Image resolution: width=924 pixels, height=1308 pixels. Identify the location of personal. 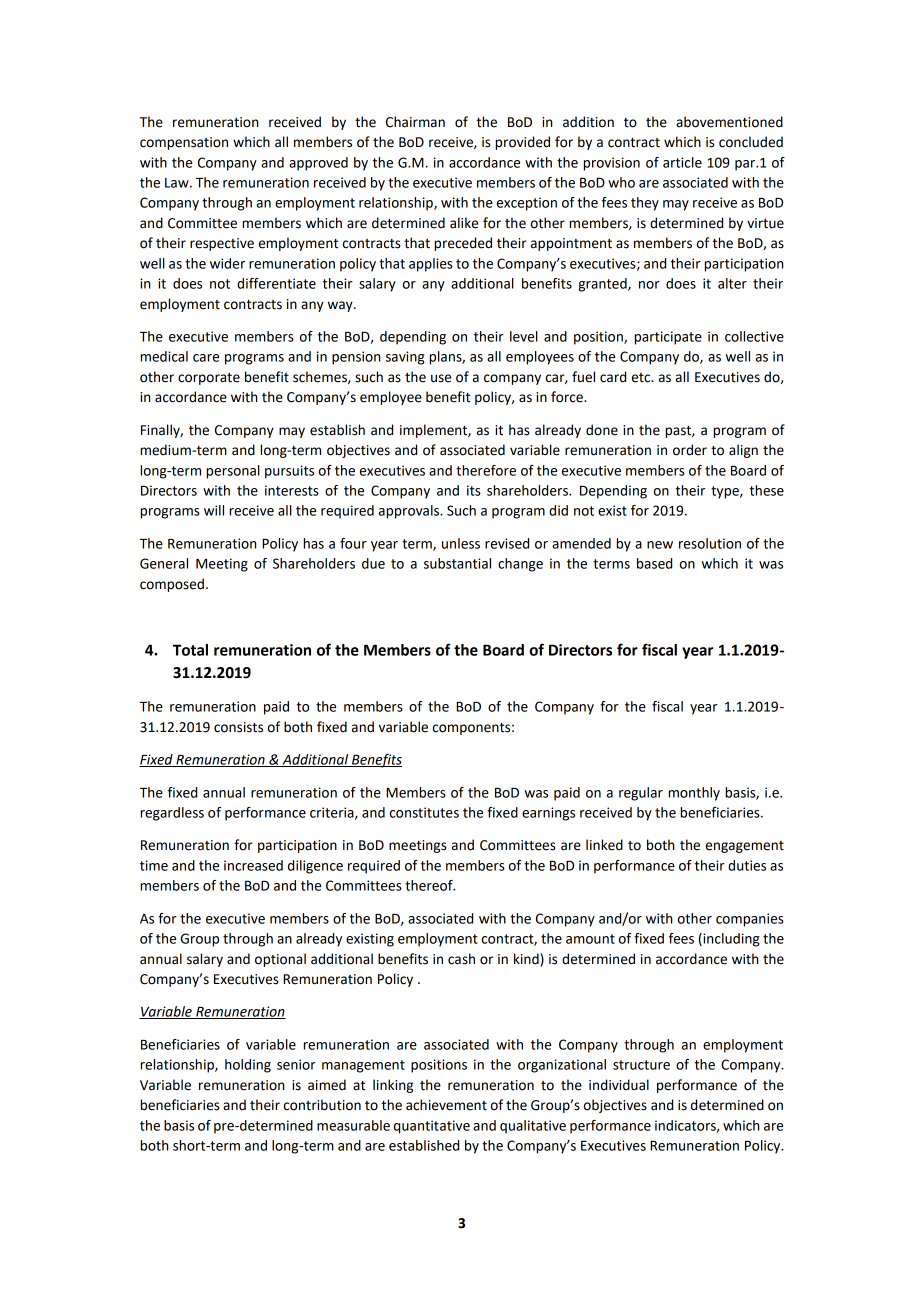
(233, 472).
